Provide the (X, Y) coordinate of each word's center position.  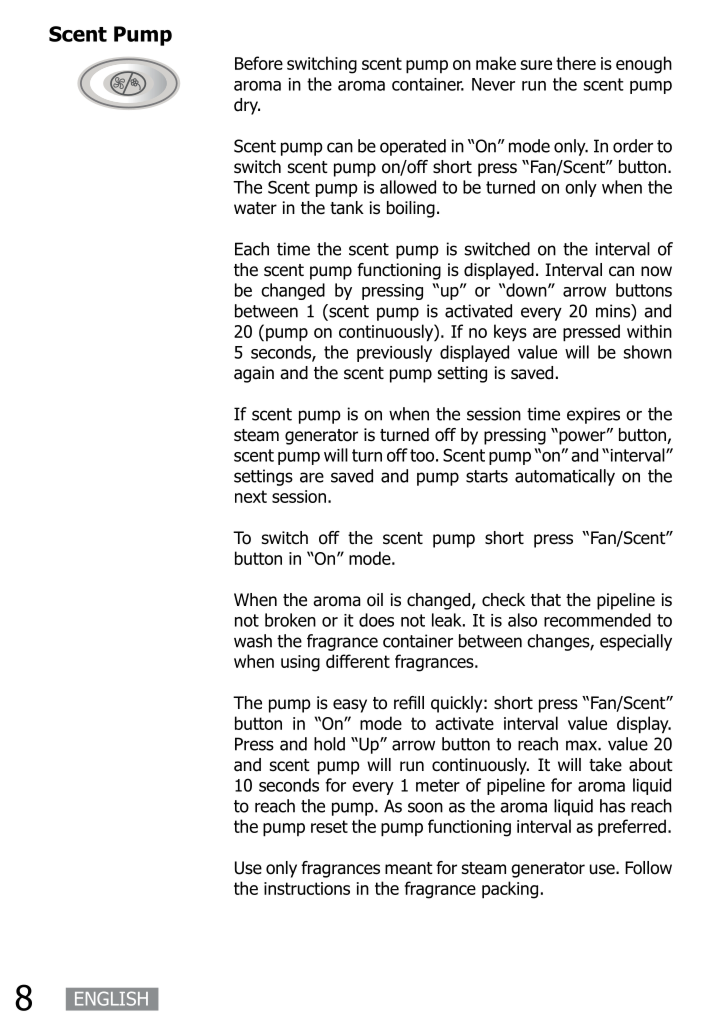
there (576, 63)
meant (409, 868)
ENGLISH (111, 998)
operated (413, 147)
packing (510, 890)
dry (247, 106)
